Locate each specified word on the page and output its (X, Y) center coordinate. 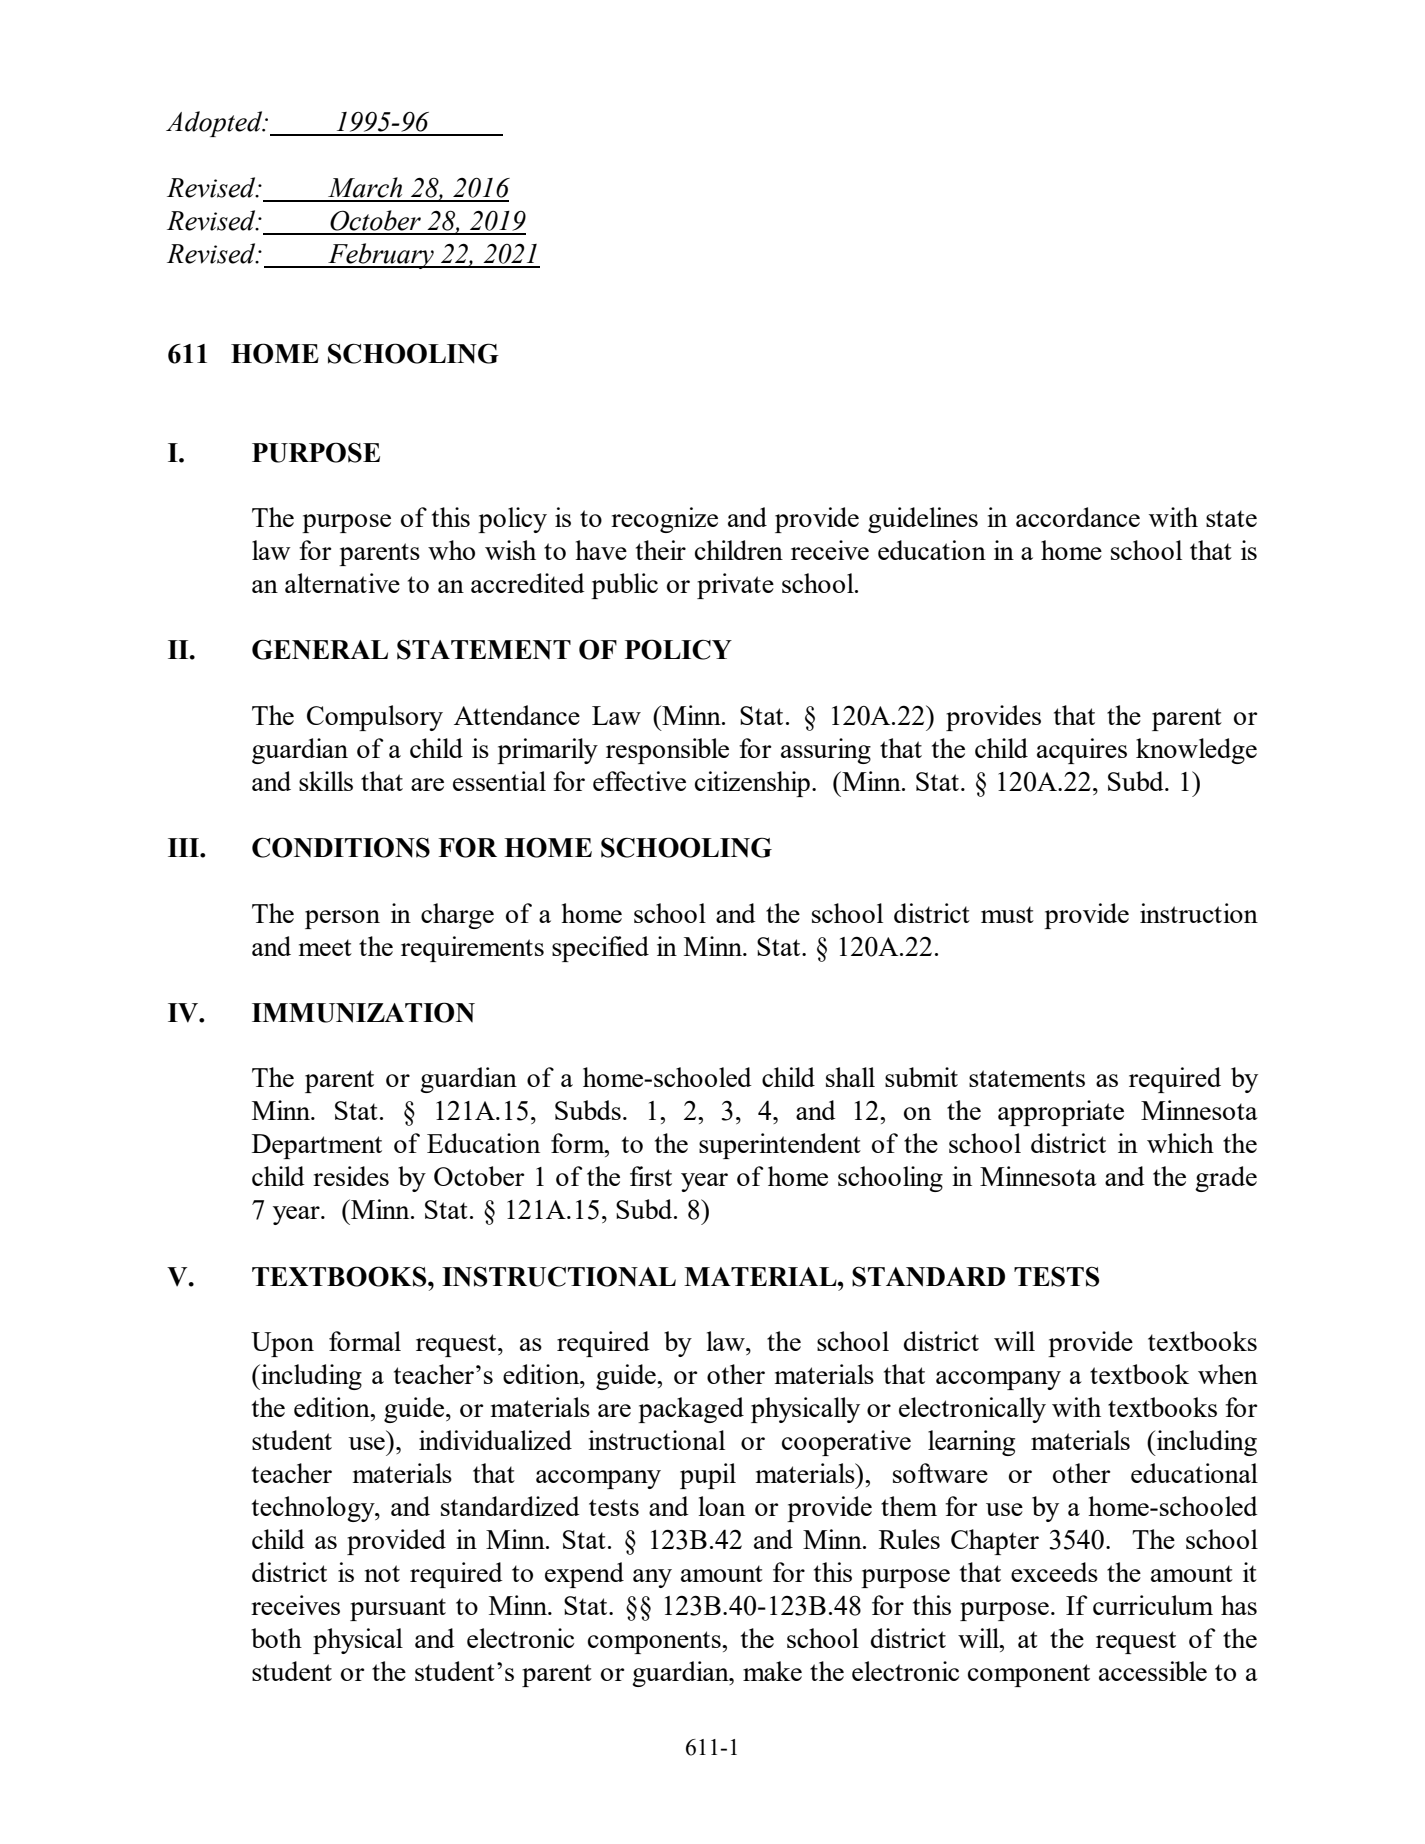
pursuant (398, 1609)
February (381, 256)
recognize (664, 520)
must (1007, 914)
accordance (1078, 517)
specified (600, 949)
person (342, 919)
